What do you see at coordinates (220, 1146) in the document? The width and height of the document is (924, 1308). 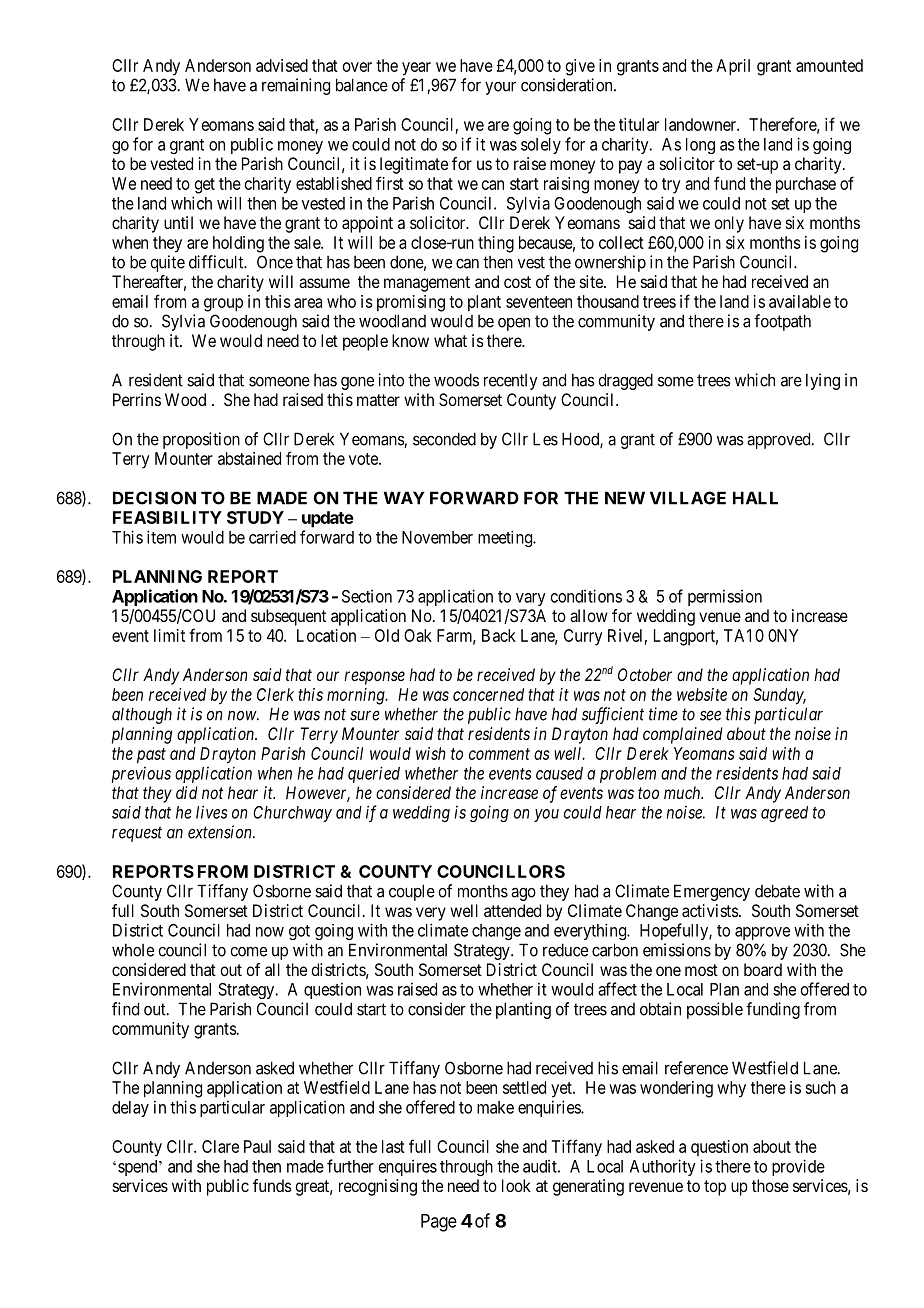 I see `Clare` at bounding box center [220, 1146].
